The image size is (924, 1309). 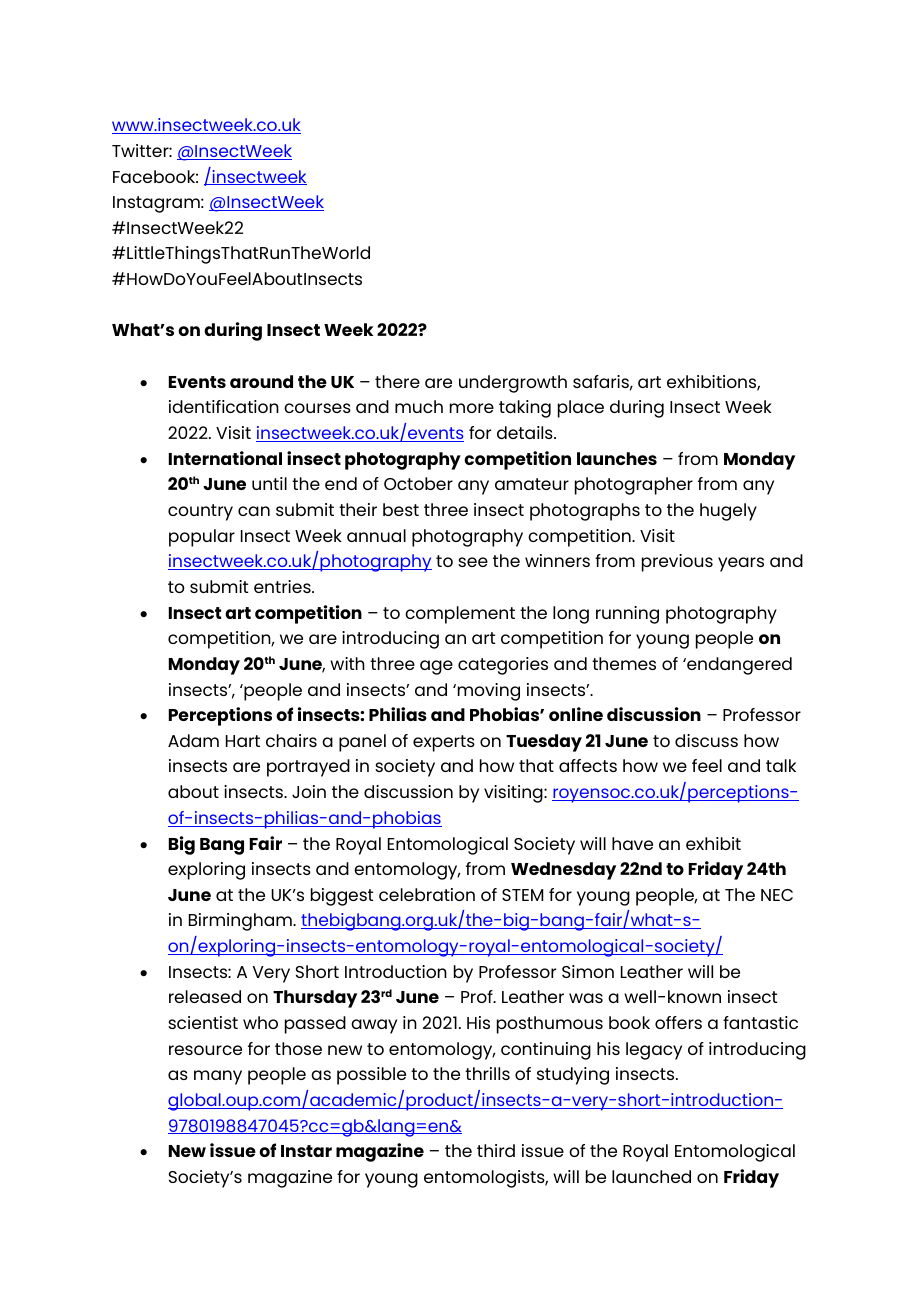 I want to click on STEM, so click(x=522, y=895).
